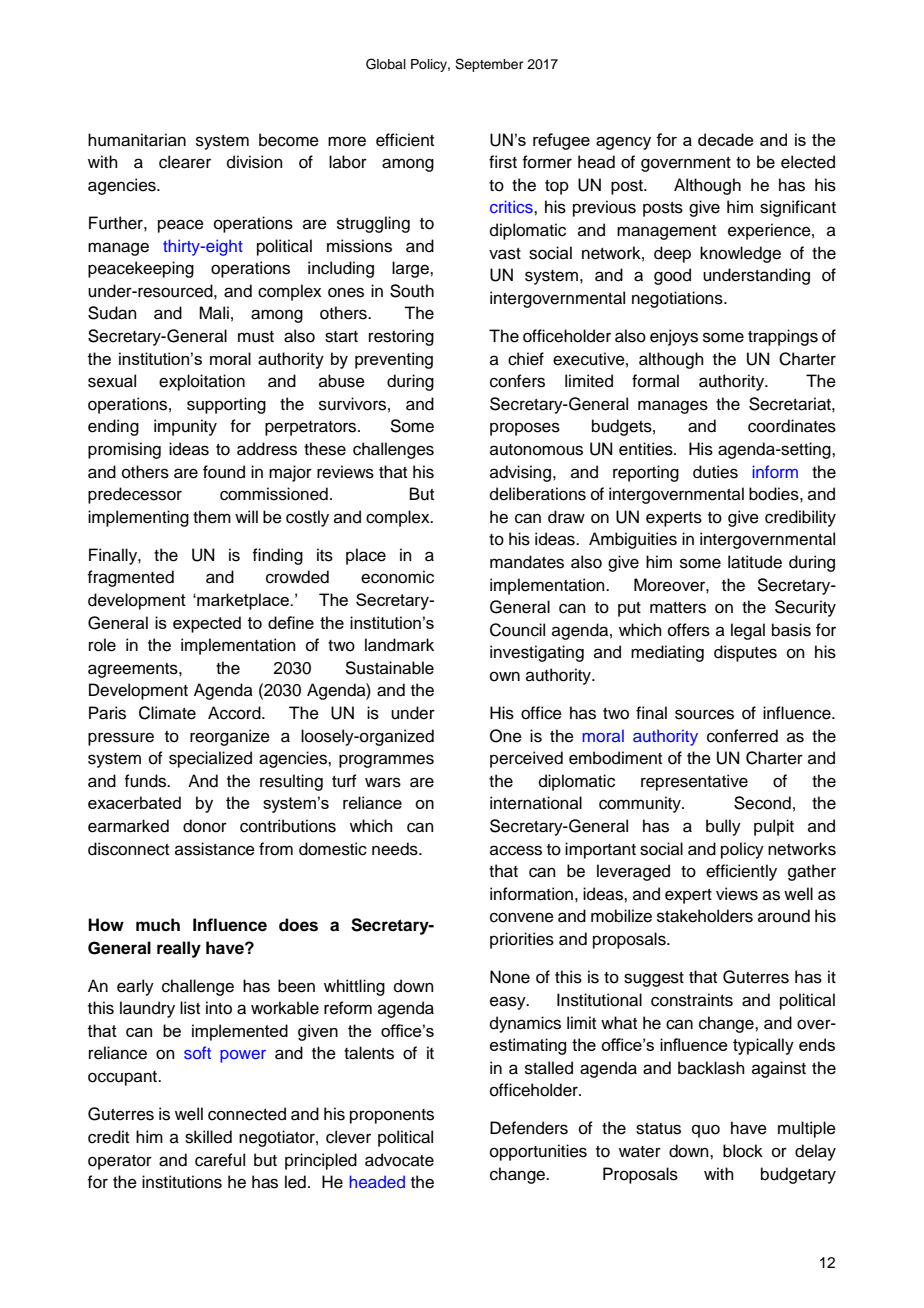 The image size is (924, 1308). Describe the element at coordinates (762, 803) in the document. I see `Second` at that location.
